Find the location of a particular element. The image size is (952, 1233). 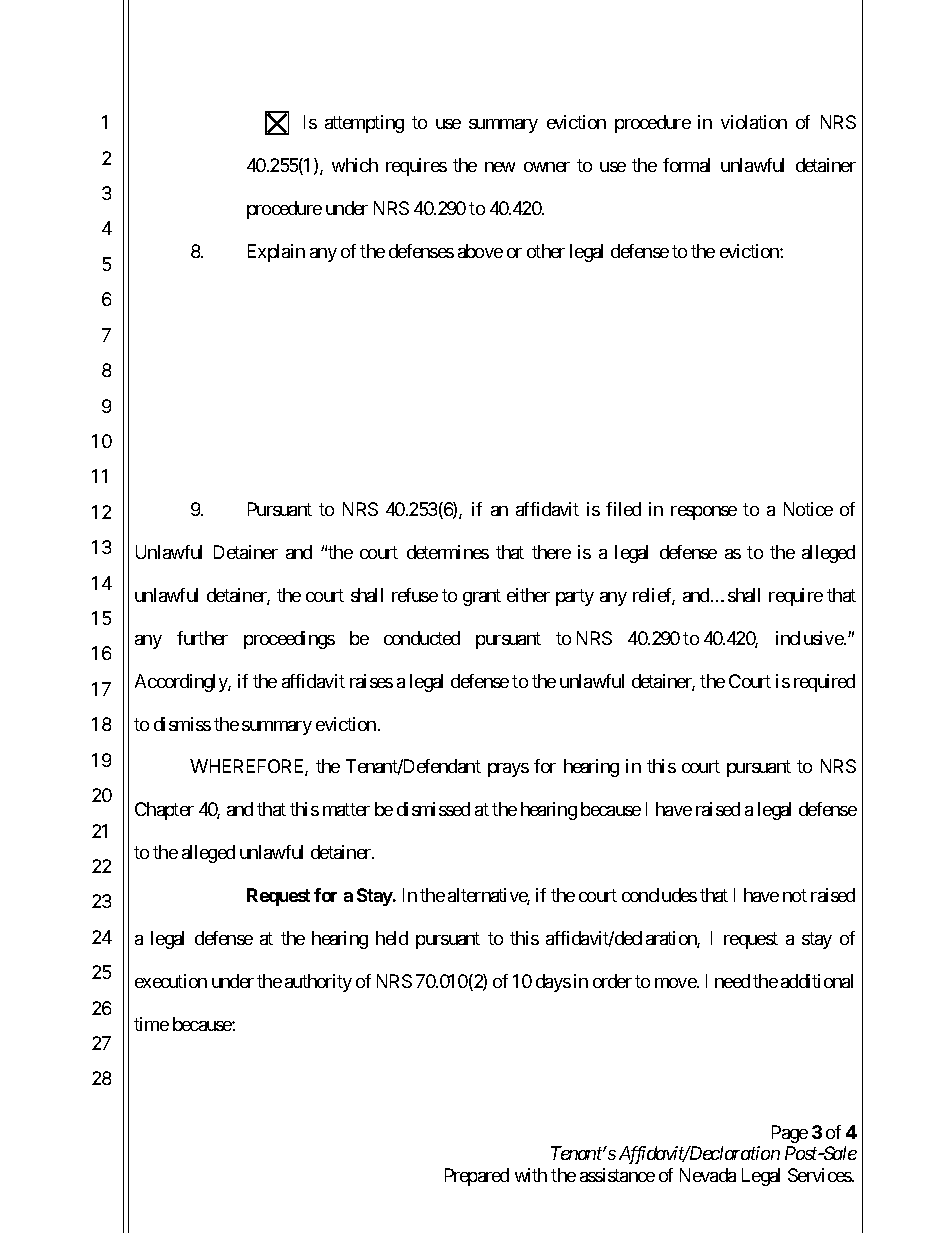

above is located at coordinates (480, 251).
